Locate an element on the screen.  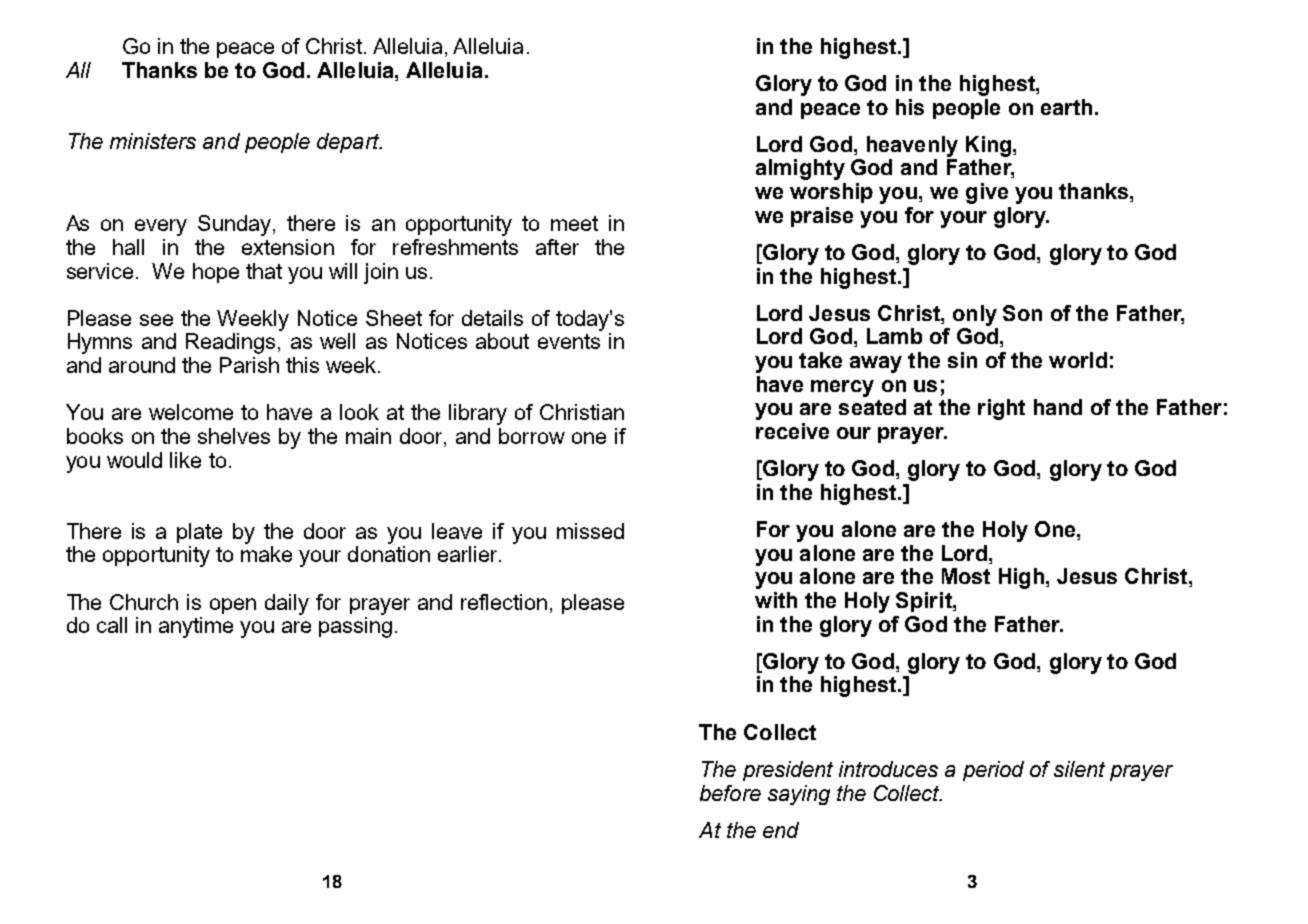
reflection is located at coordinates (504, 602).
